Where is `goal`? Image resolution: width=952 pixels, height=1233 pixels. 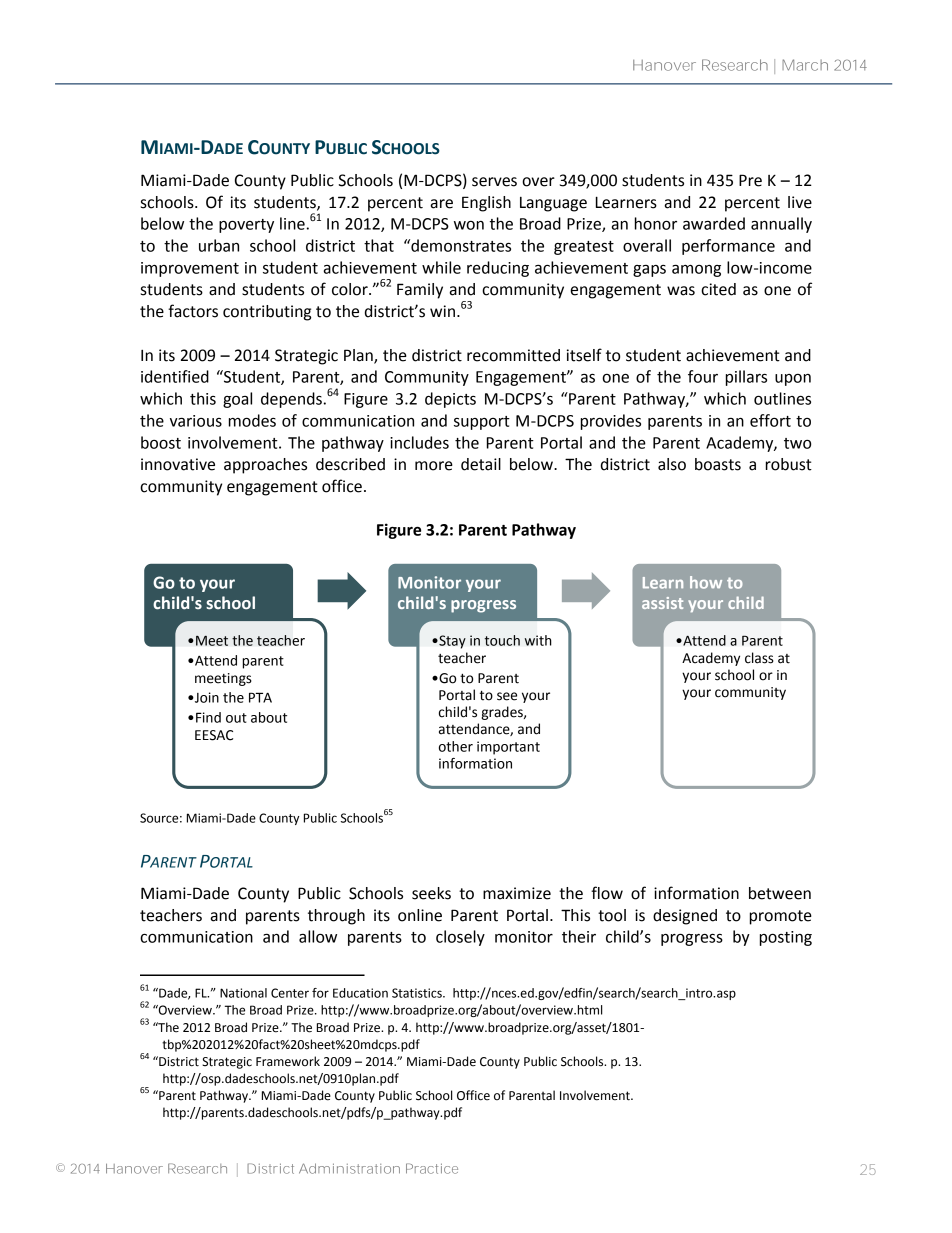
goal is located at coordinates (237, 400).
